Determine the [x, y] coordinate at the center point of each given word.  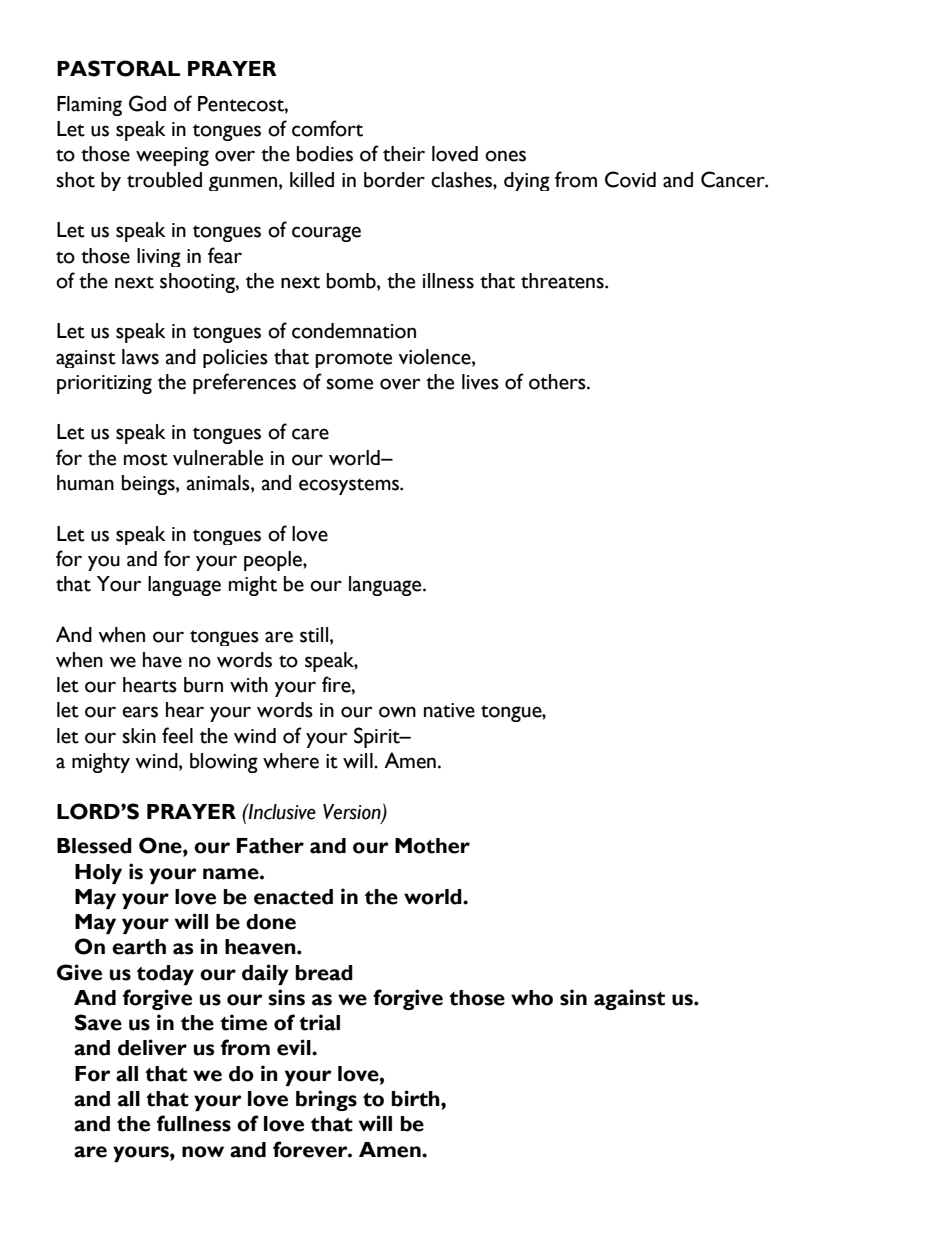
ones [505, 156]
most [146, 459]
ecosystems [350, 486]
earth [139, 947]
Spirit [378, 737]
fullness [194, 1123]
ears [140, 712]
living [159, 257]
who [532, 998]
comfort [327, 128]
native [449, 710]
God [147, 103]
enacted [293, 897]
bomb [352, 281]
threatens [563, 281]
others [558, 382]
